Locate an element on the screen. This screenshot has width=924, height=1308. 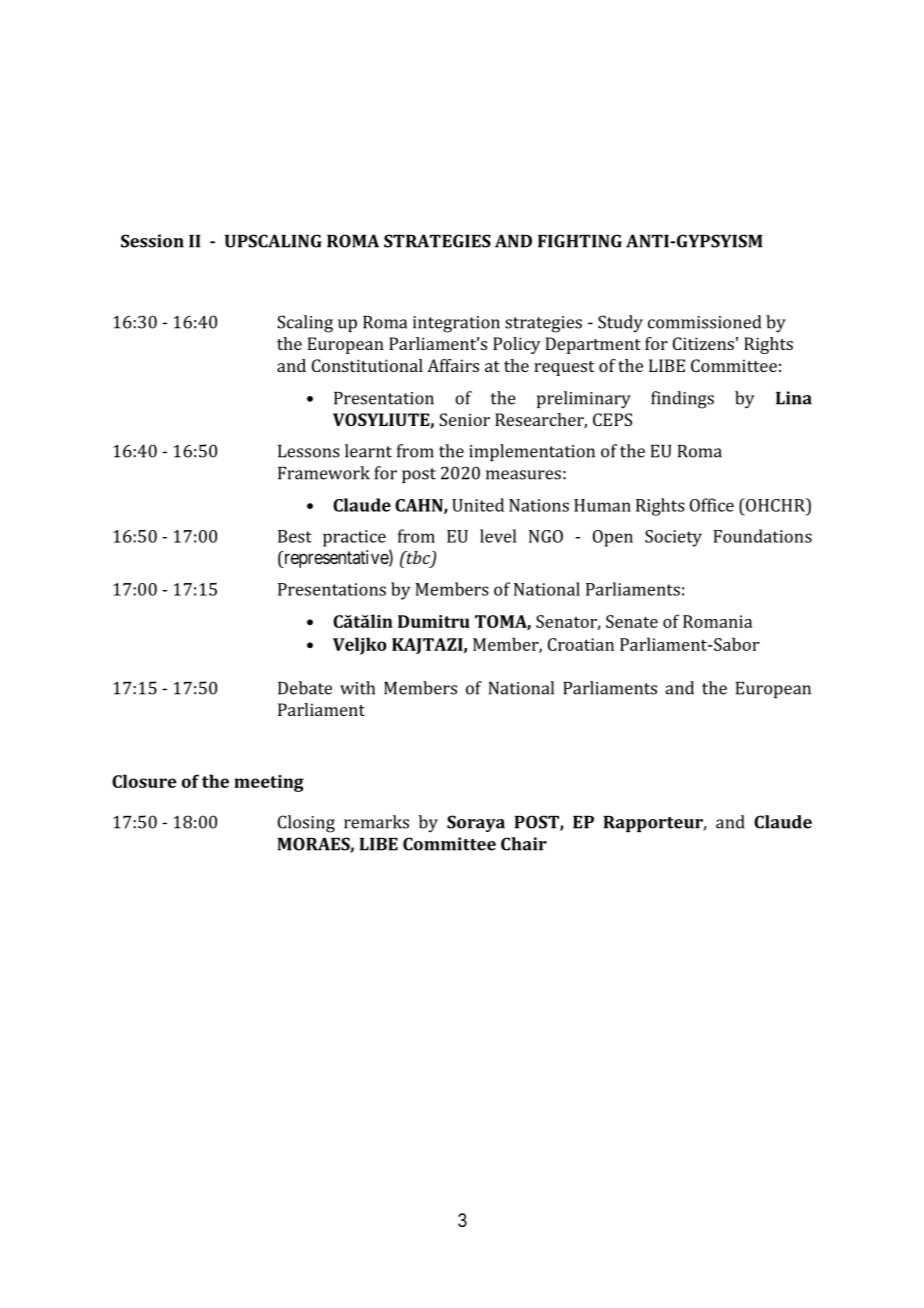
findings is located at coordinates (682, 400).
